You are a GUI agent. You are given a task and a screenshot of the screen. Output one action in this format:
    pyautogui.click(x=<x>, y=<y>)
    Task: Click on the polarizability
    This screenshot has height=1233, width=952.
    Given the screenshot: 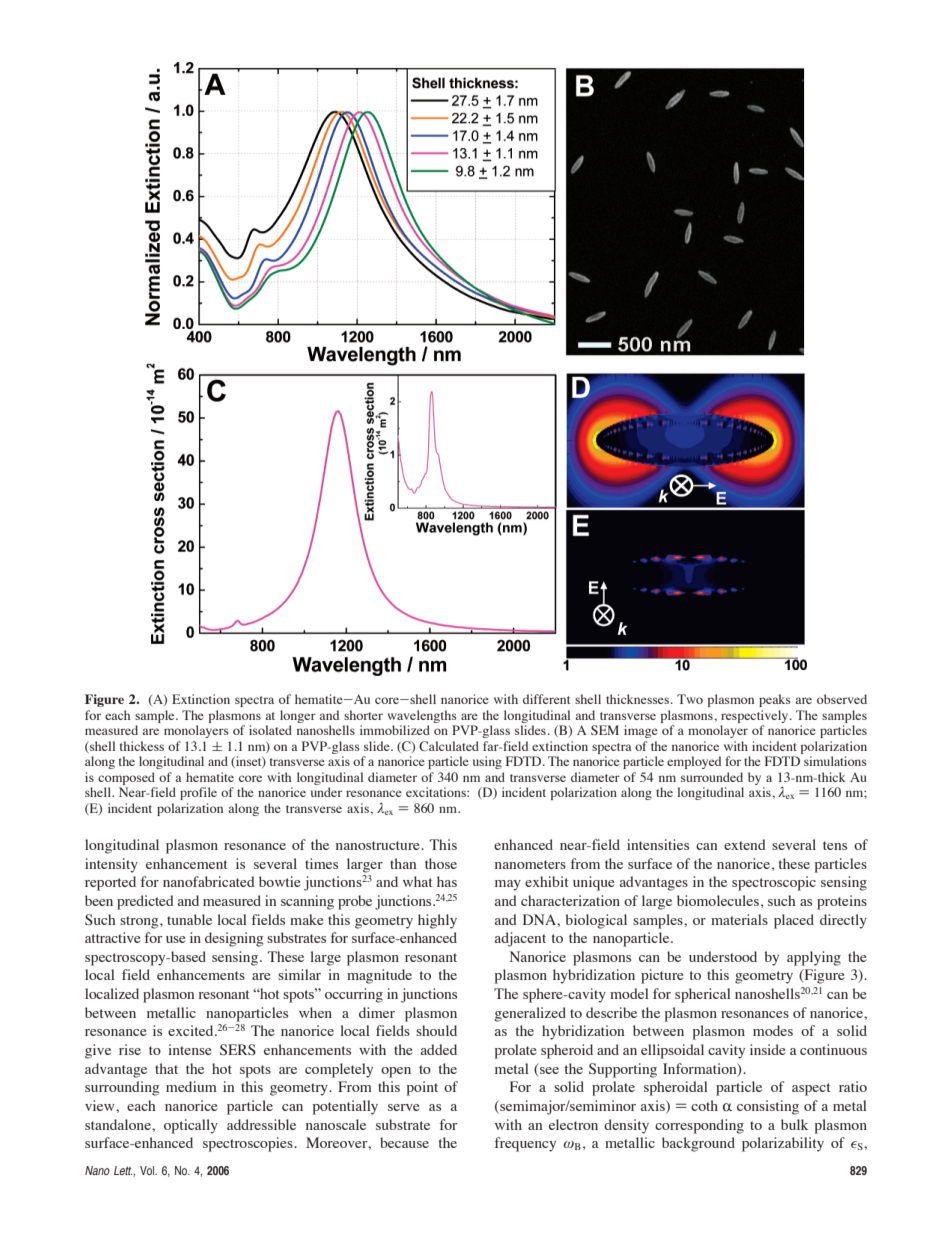 What is the action you would take?
    pyautogui.click(x=783, y=1144)
